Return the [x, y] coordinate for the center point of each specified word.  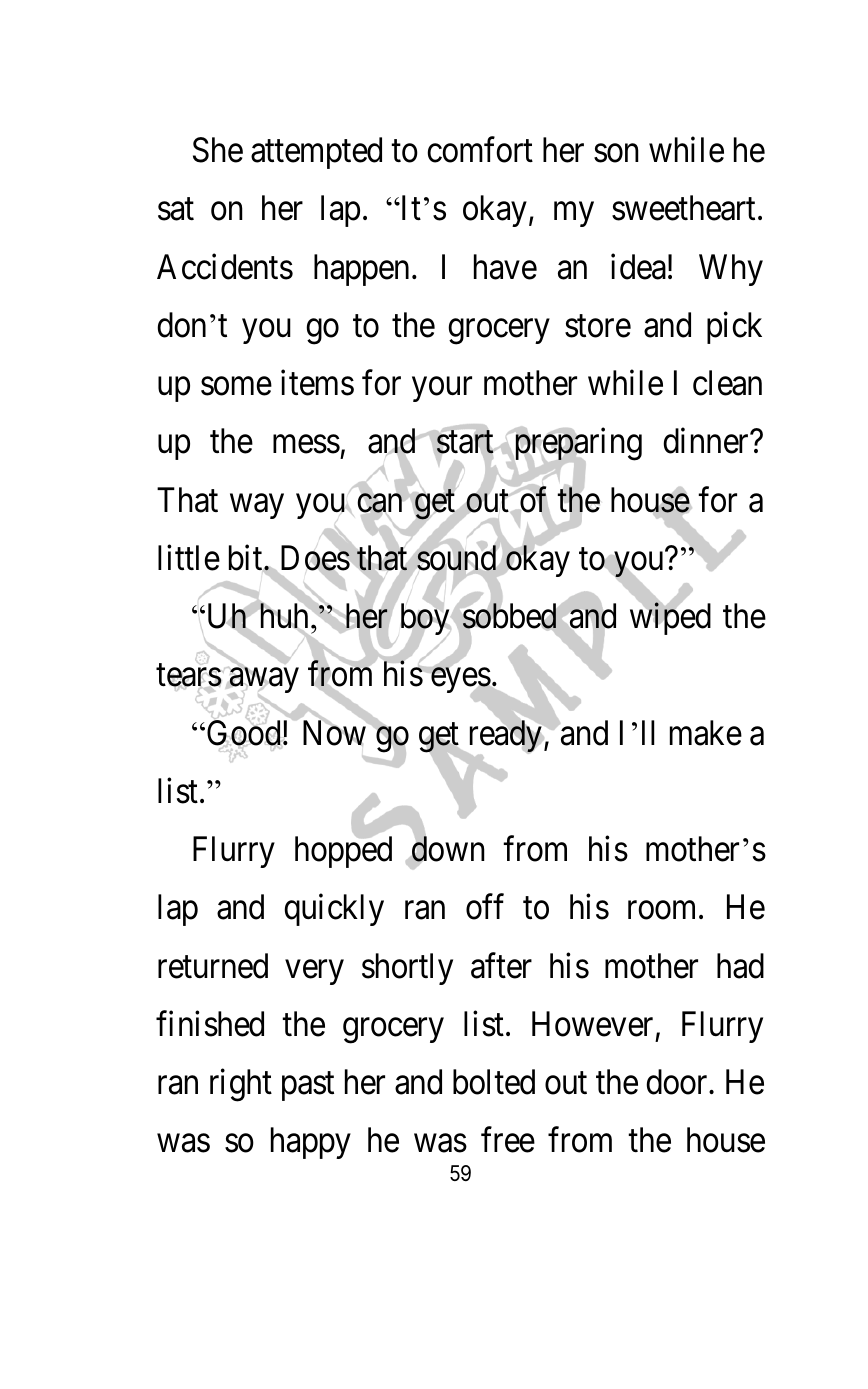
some [236, 387]
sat [176, 210]
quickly [334, 910]
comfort [480, 150]
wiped [670, 619]
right [241, 1085]
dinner [707, 441]
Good [243, 733]
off [485, 907]
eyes [461, 681]
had [740, 966]
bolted [494, 1082]
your [442, 390]
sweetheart [683, 208]
